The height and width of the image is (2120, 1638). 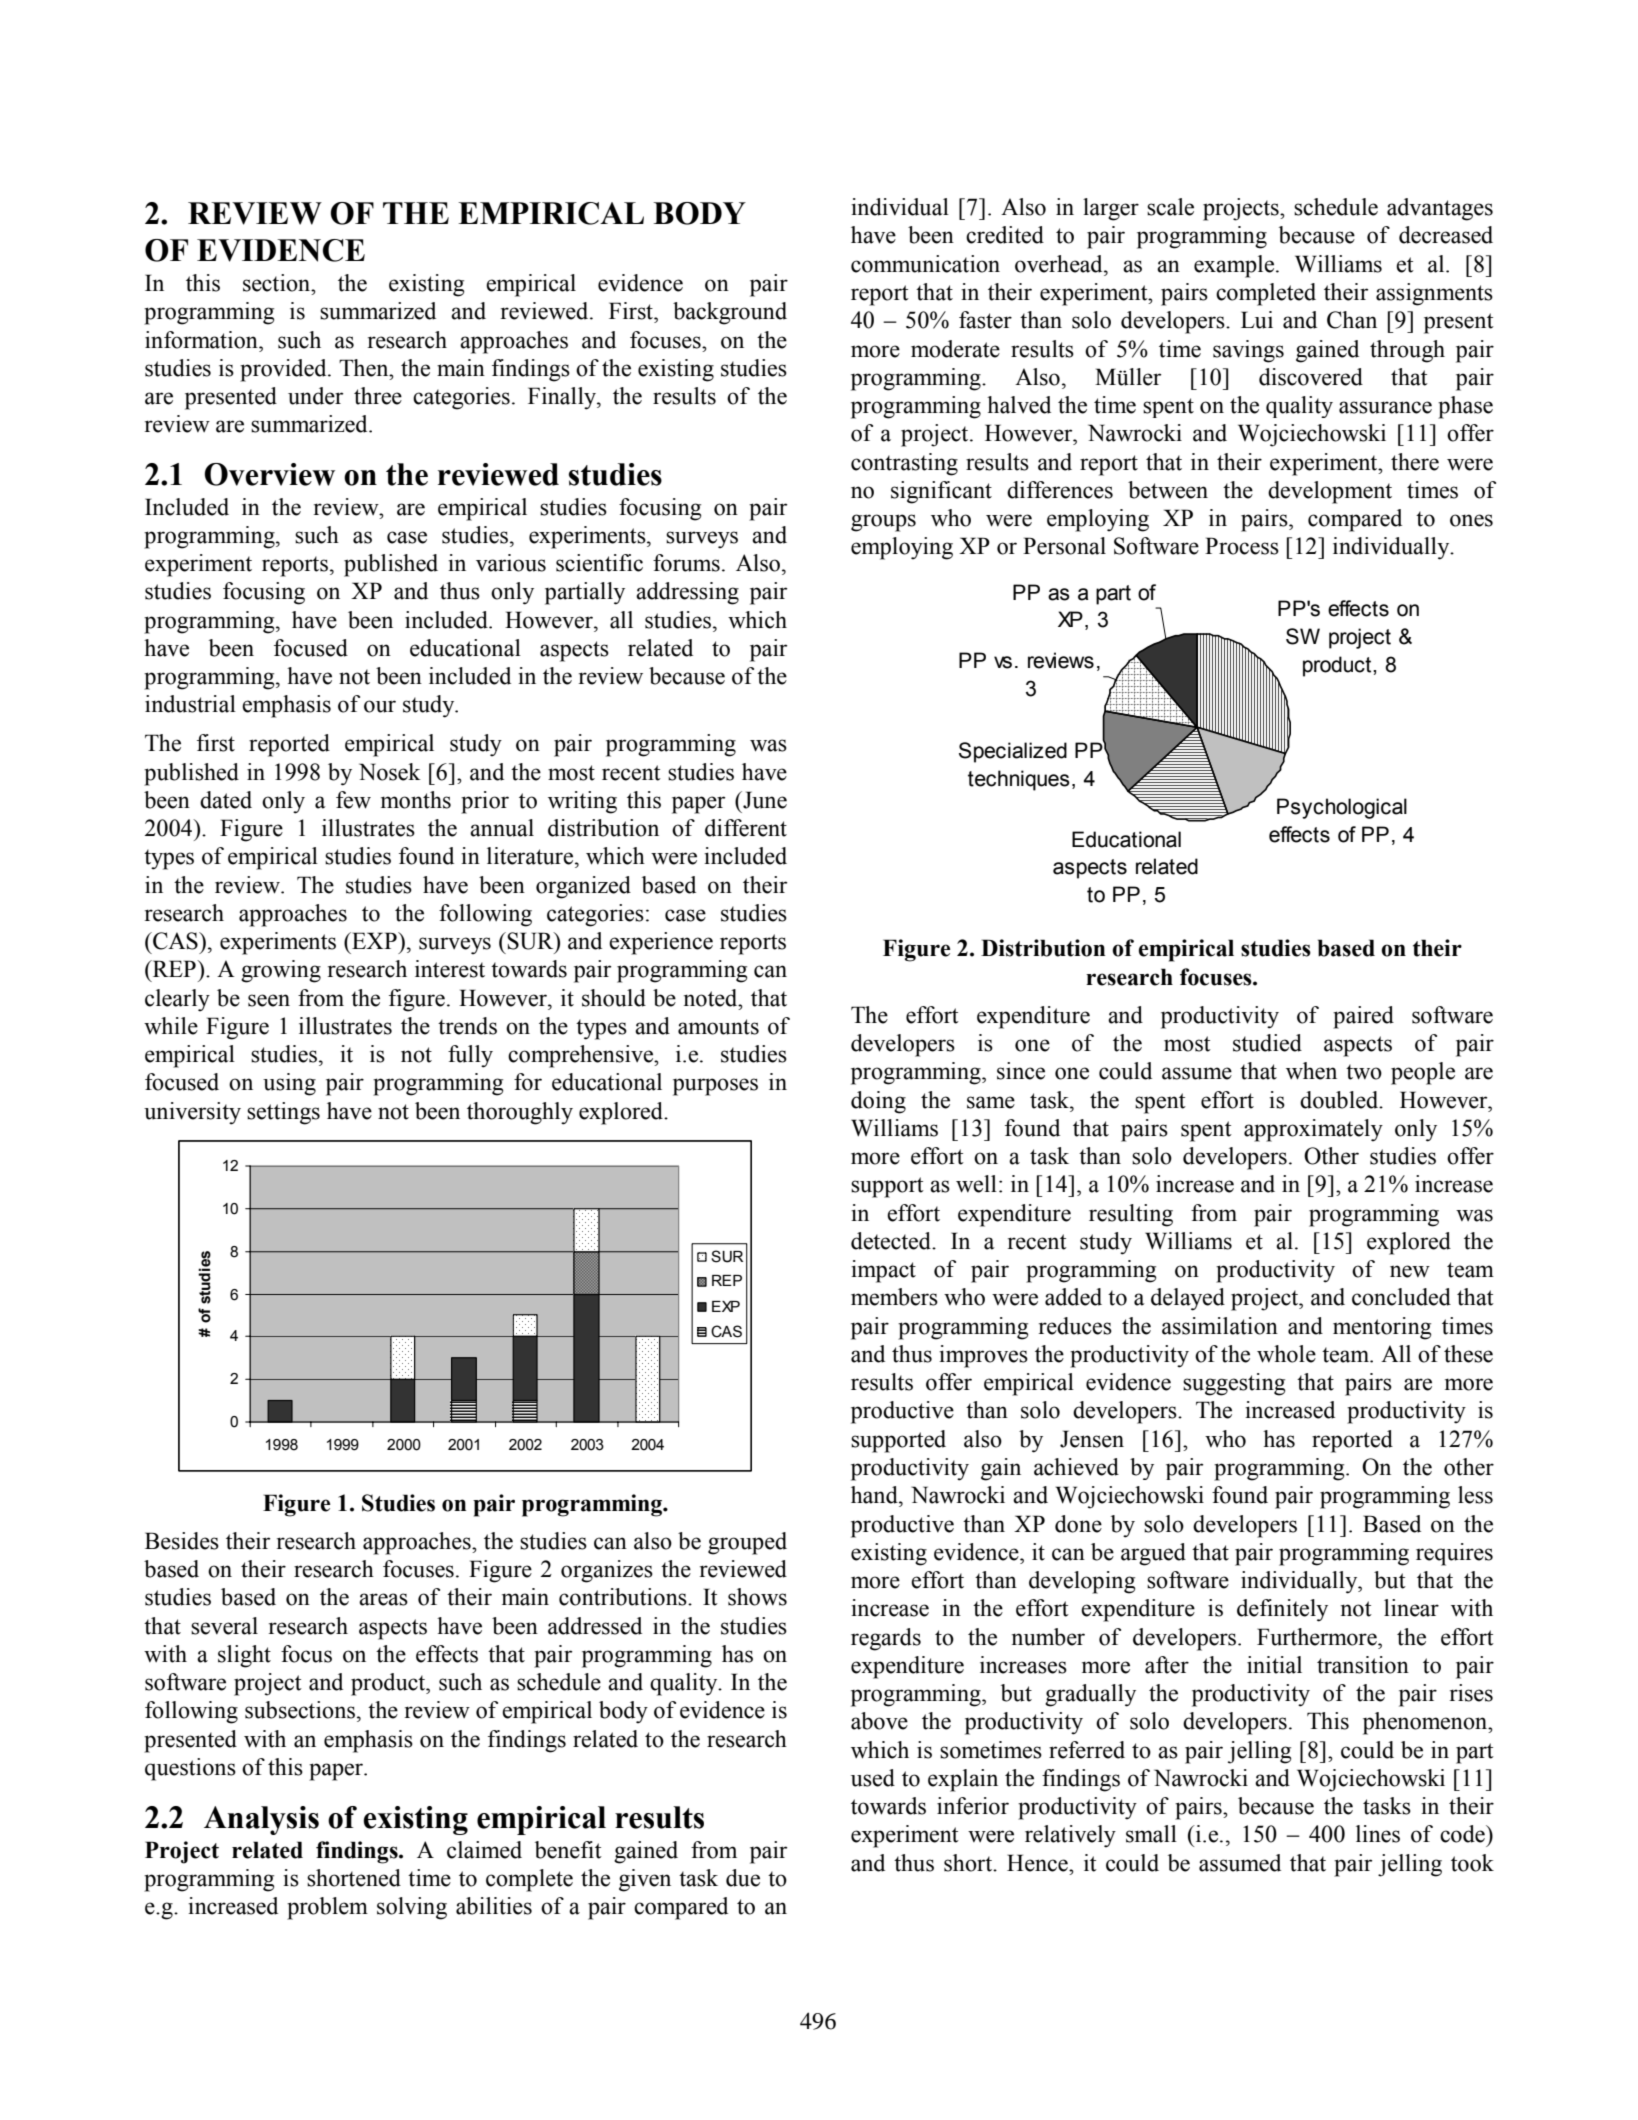 What do you see at coordinates (283, 1113) in the image?
I see `settings` at bounding box center [283, 1113].
